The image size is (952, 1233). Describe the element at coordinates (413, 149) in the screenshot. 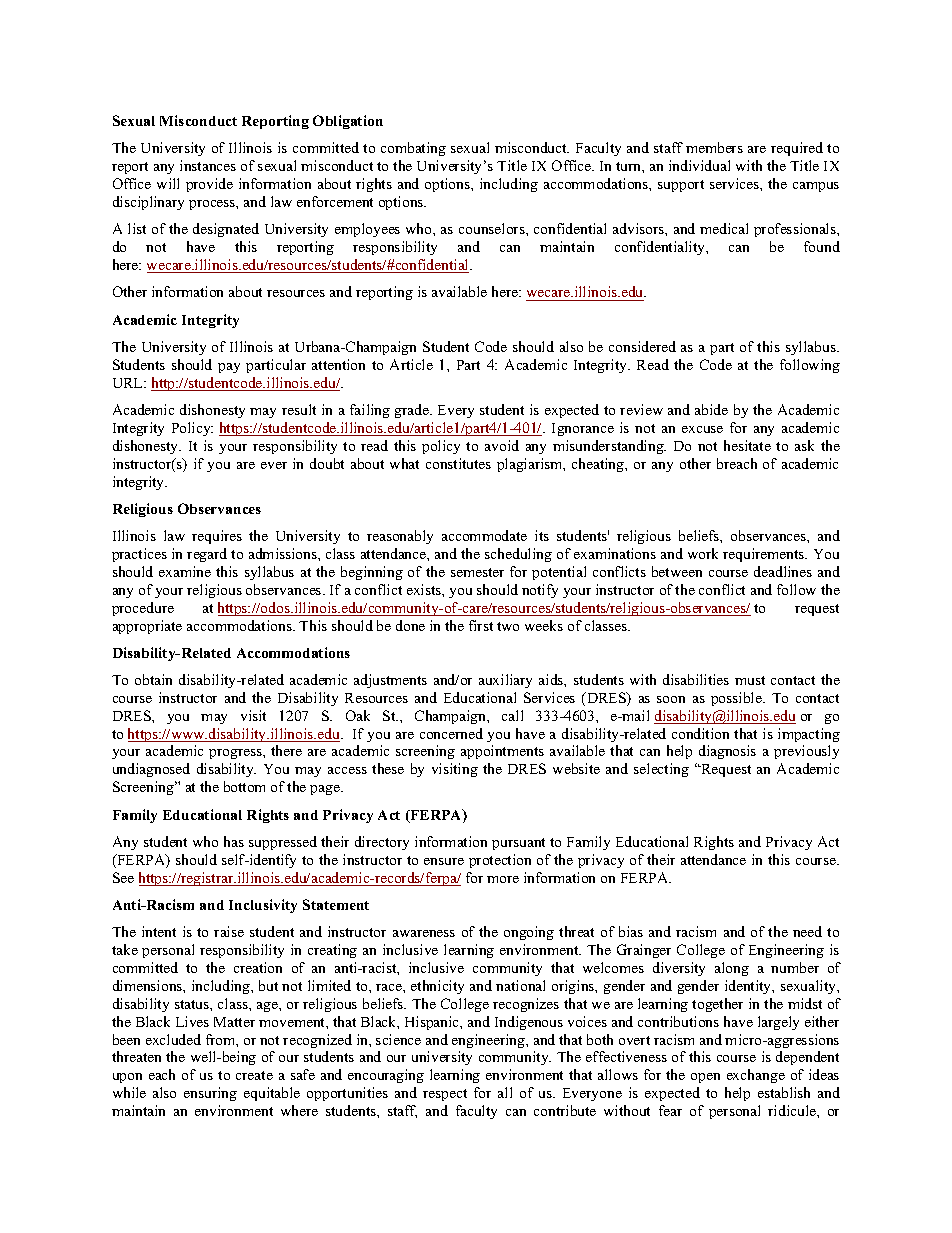

I see `combating` at that location.
